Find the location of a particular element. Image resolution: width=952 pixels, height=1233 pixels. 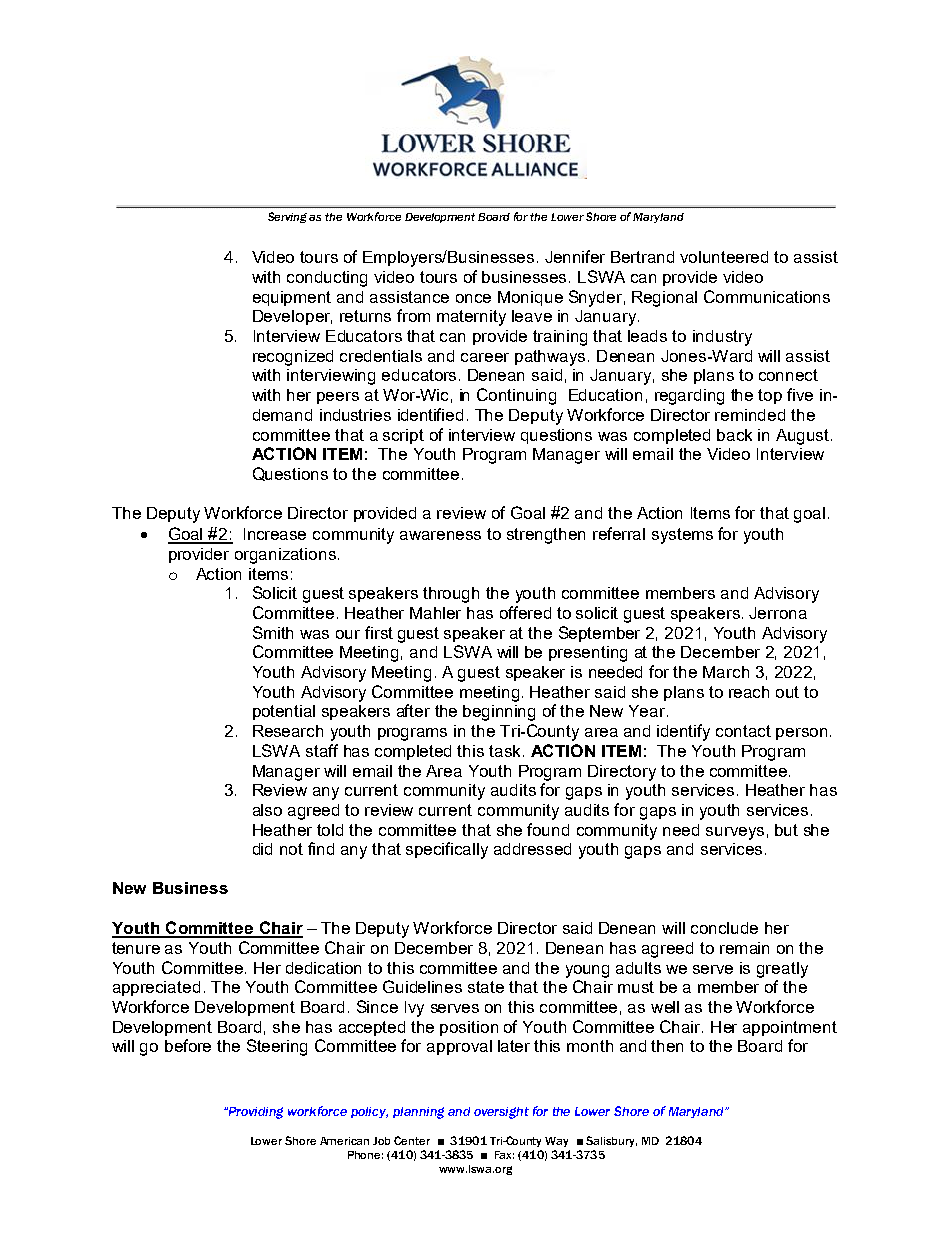

once is located at coordinates (473, 298).
